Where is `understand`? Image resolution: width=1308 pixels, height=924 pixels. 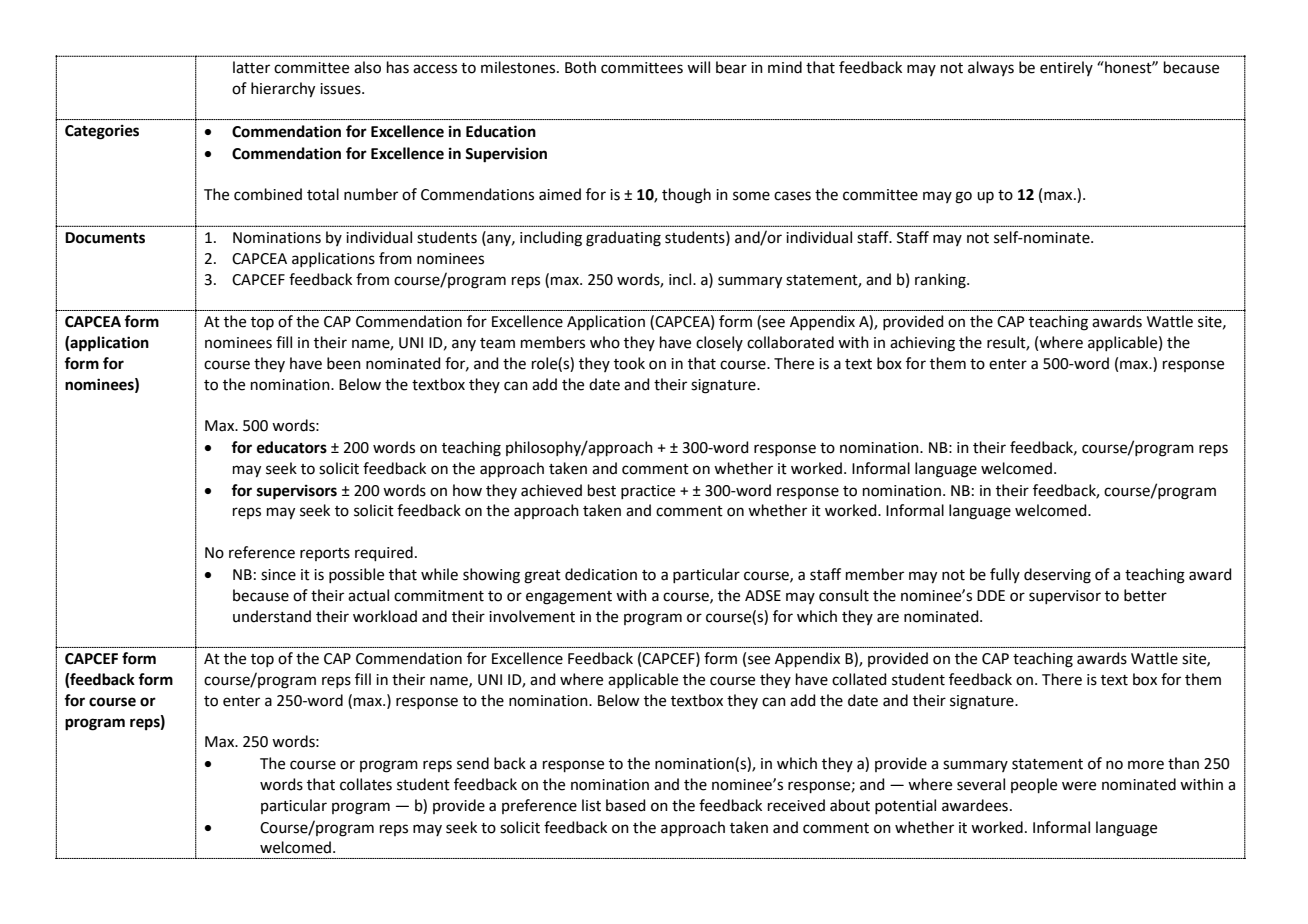 understand is located at coordinates (272, 616).
